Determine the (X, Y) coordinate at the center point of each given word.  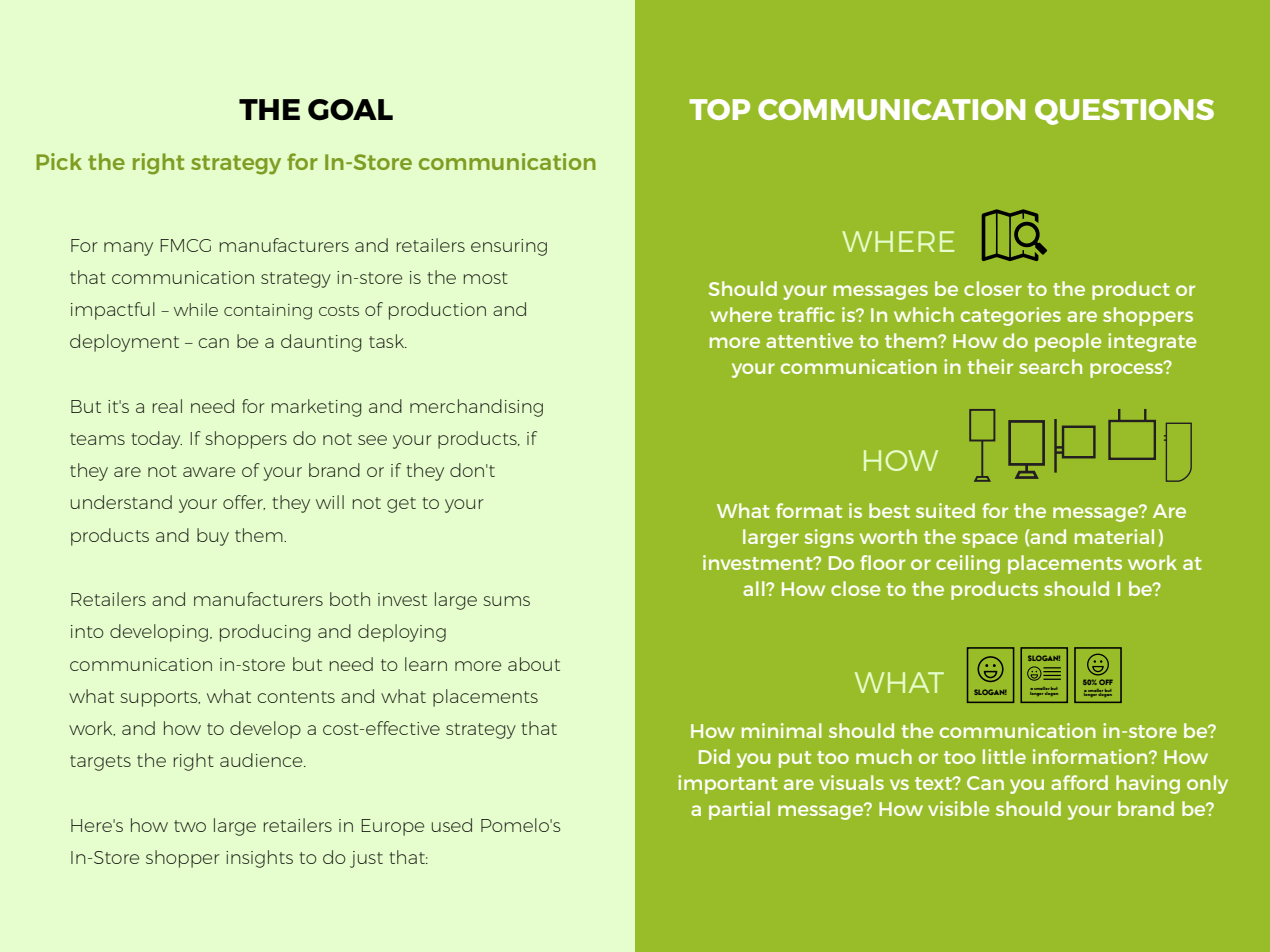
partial (739, 810)
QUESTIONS (1124, 112)
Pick (59, 161)
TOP (719, 109)
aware (209, 472)
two (190, 826)
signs (829, 538)
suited (945, 510)
